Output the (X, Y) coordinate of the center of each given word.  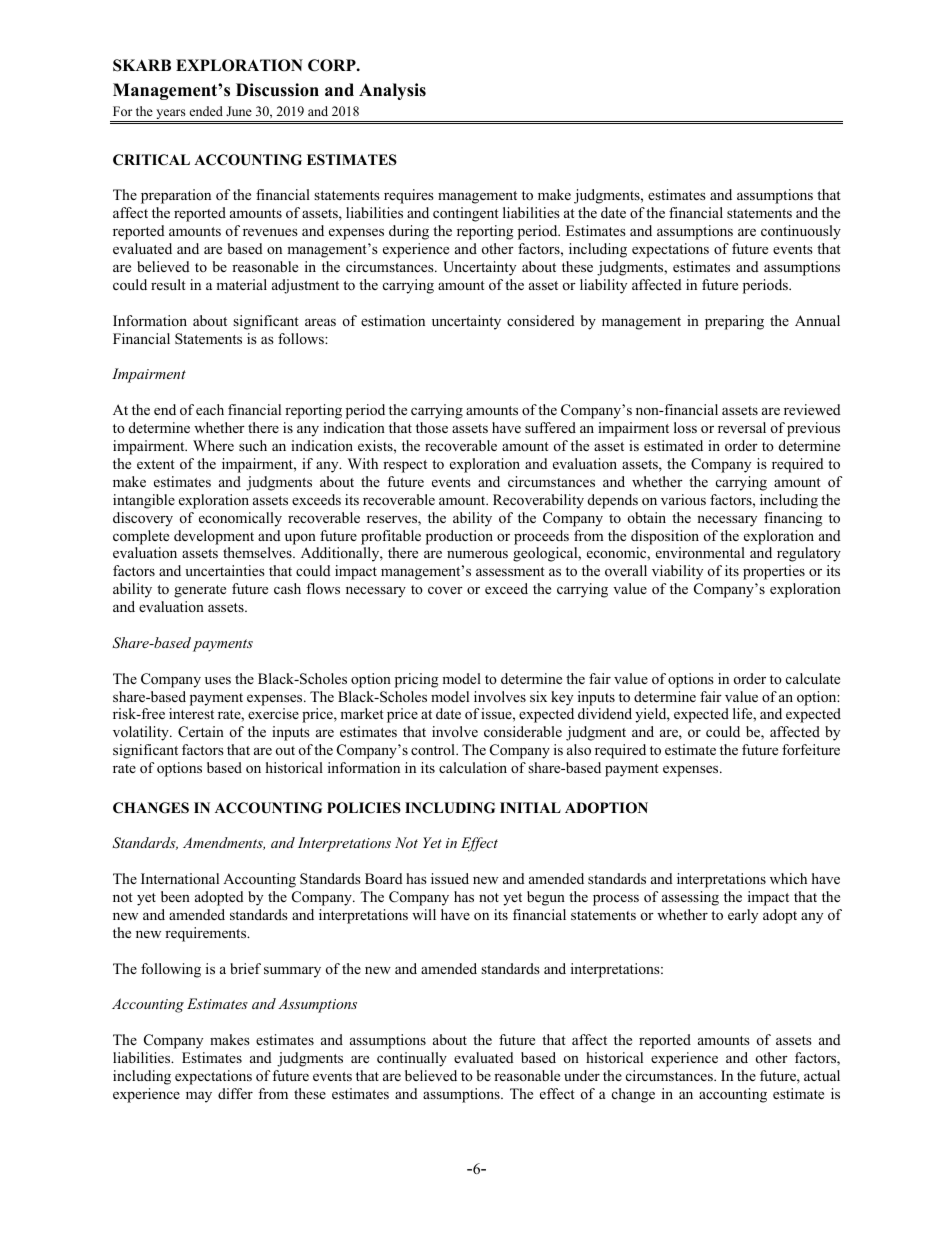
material (241, 284)
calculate (813, 678)
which (788, 878)
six (538, 696)
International (180, 878)
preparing (734, 322)
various (683, 499)
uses (218, 680)
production (459, 537)
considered (541, 320)
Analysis (392, 91)
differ (235, 1093)
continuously (801, 232)
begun (546, 898)
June (239, 111)
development (214, 537)
